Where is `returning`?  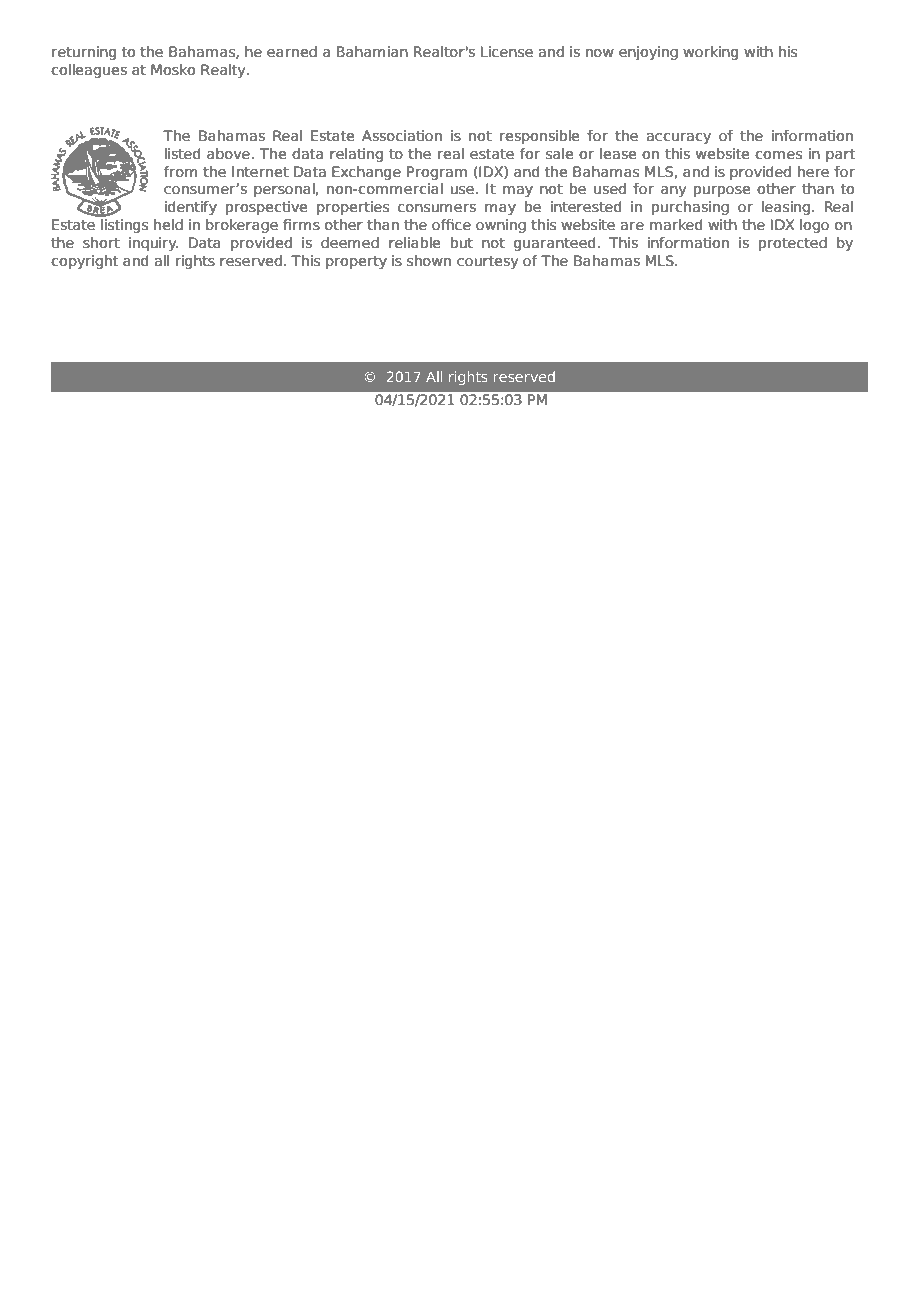 returning is located at coordinates (84, 53).
